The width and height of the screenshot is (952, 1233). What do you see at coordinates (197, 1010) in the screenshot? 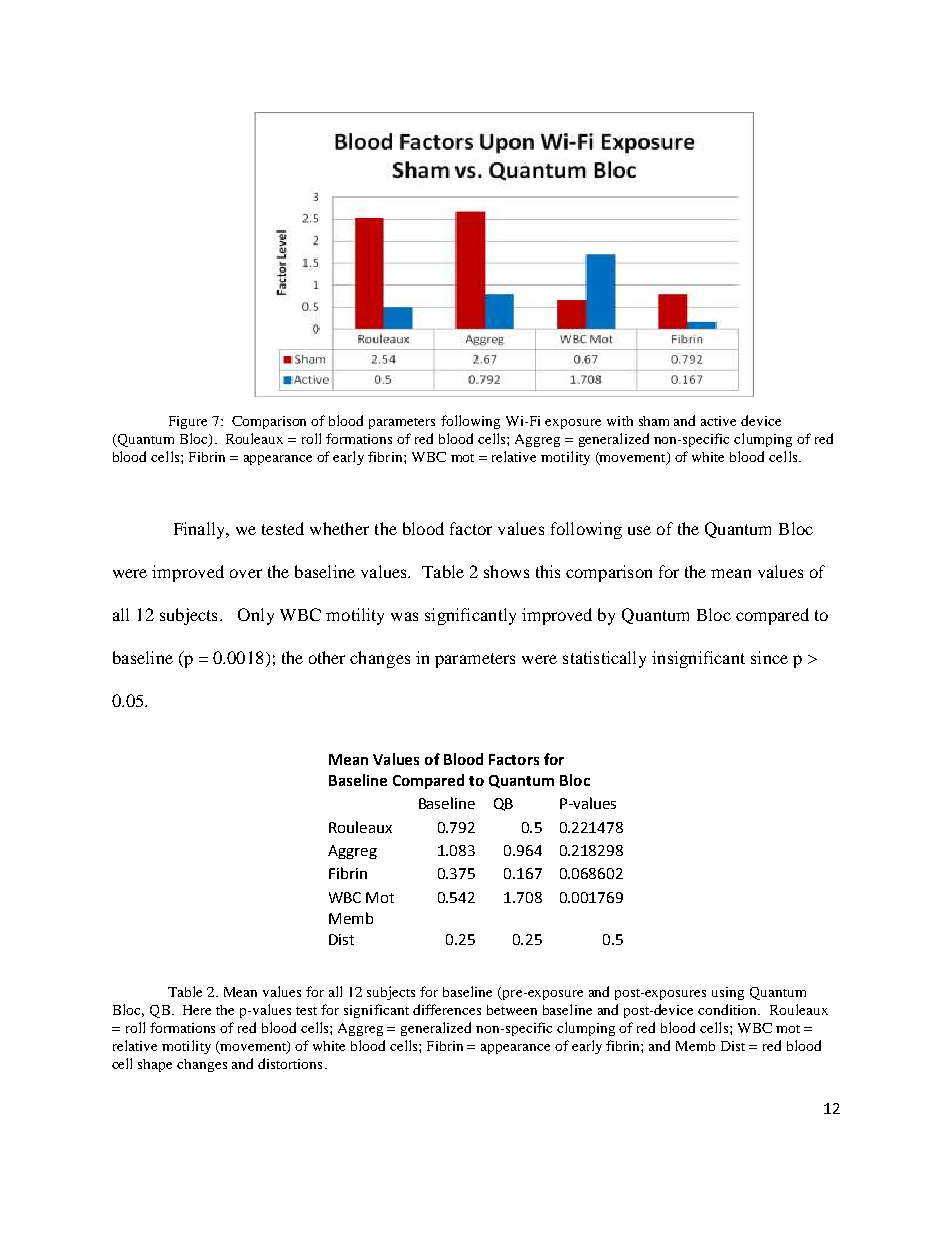
I see `Here` at bounding box center [197, 1010].
